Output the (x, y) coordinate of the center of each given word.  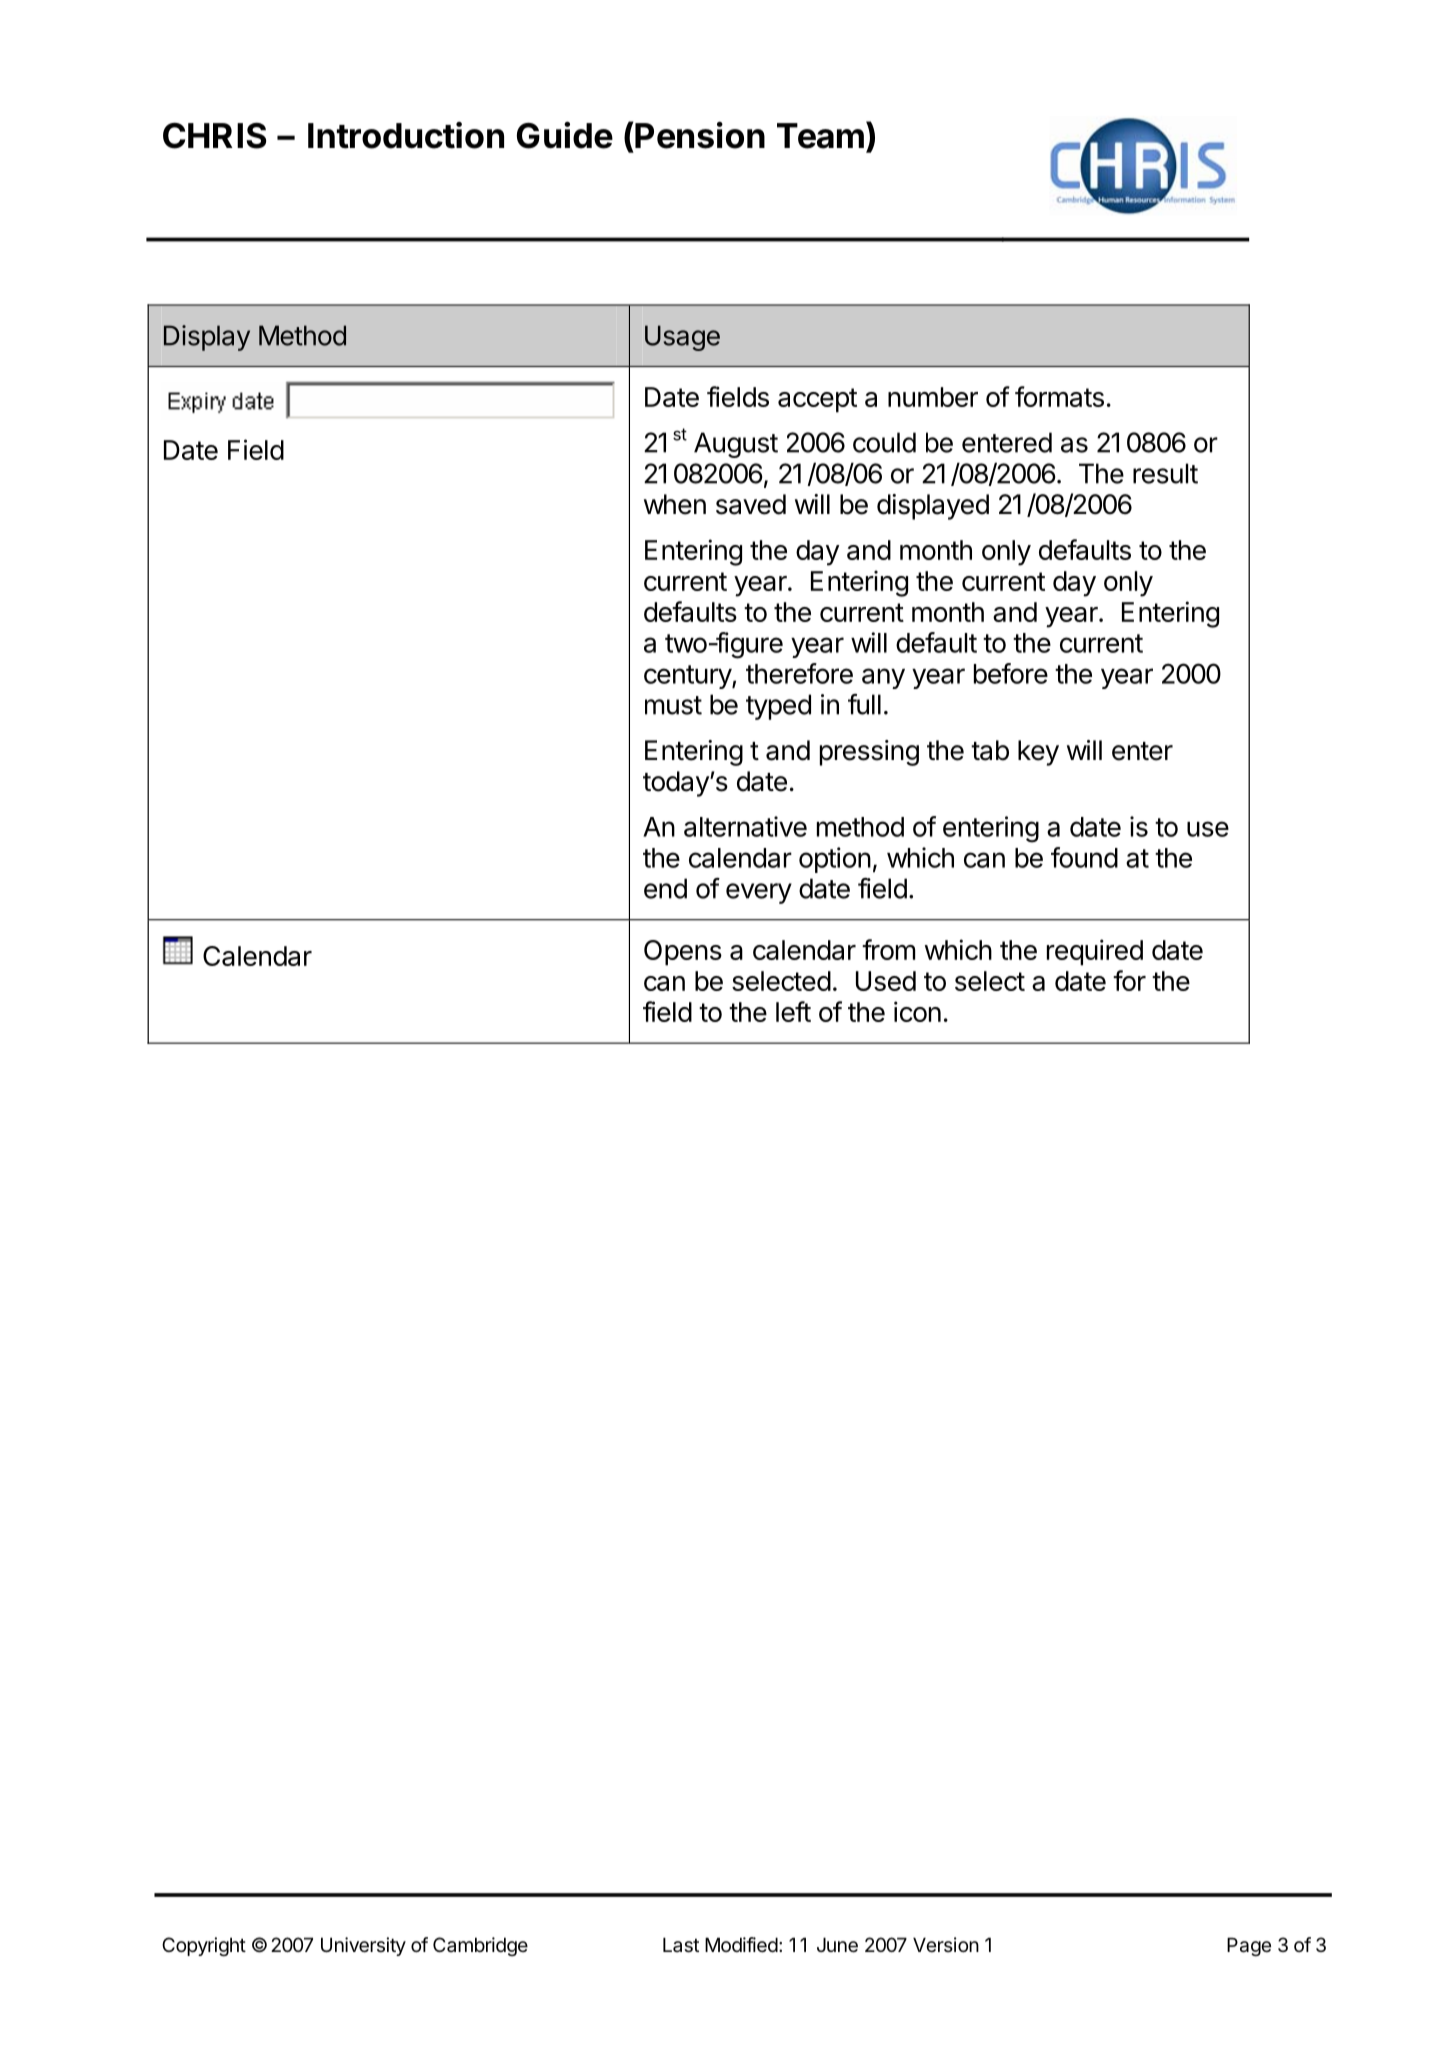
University (363, 1946)
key (1038, 753)
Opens (683, 953)
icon (917, 1011)
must (673, 705)
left (793, 1011)
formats (1059, 396)
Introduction (406, 135)
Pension (700, 135)
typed (778, 707)
